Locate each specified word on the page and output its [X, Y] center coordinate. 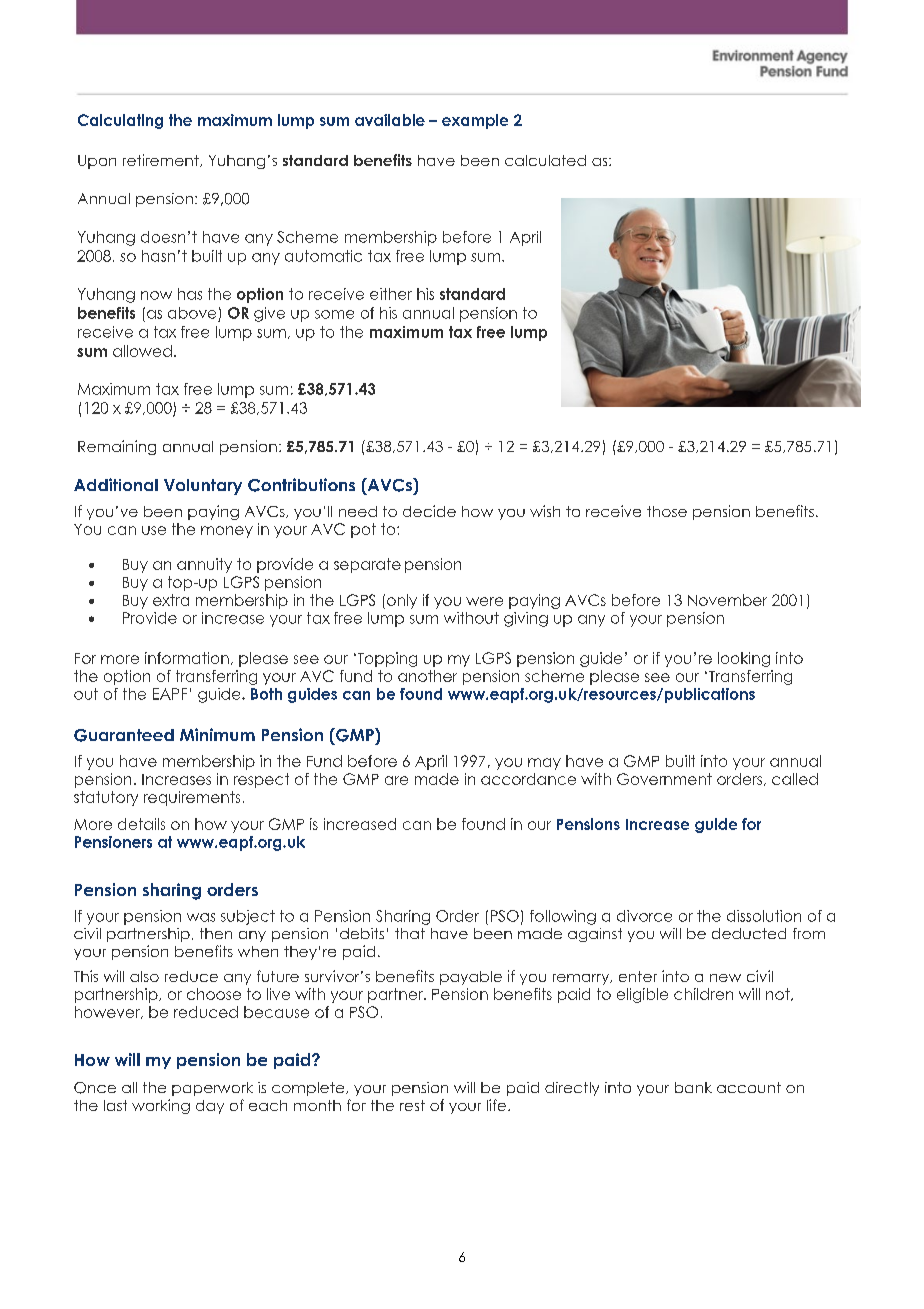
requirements [192, 798]
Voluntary [203, 487]
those [667, 511]
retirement [162, 160]
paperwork [212, 1089]
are [396, 780]
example [475, 121]
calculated [545, 160]
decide [429, 511]
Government [664, 779]
